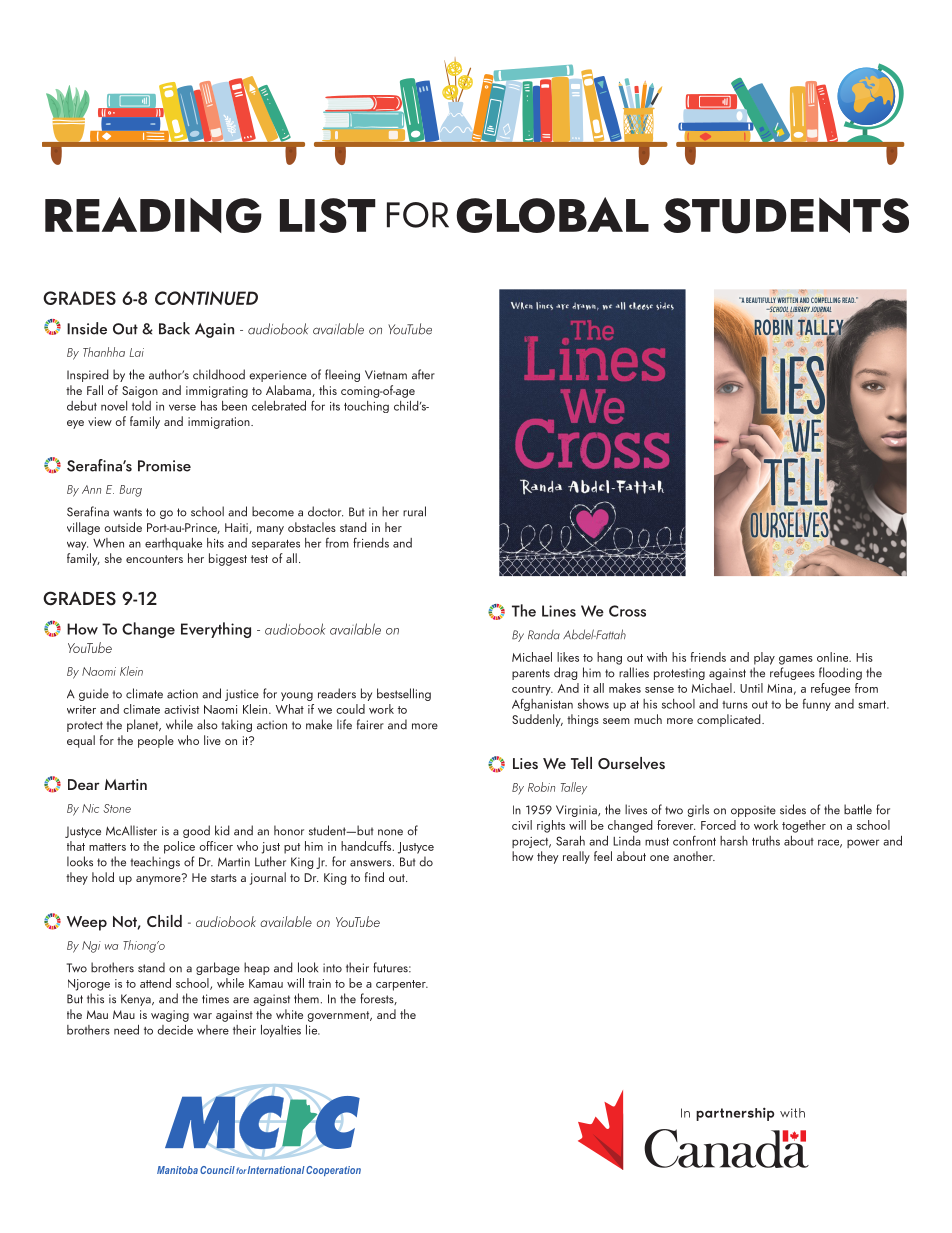  What do you see at coordinates (386, 375) in the screenshot?
I see `Vietnam` at bounding box center [386, 375].
